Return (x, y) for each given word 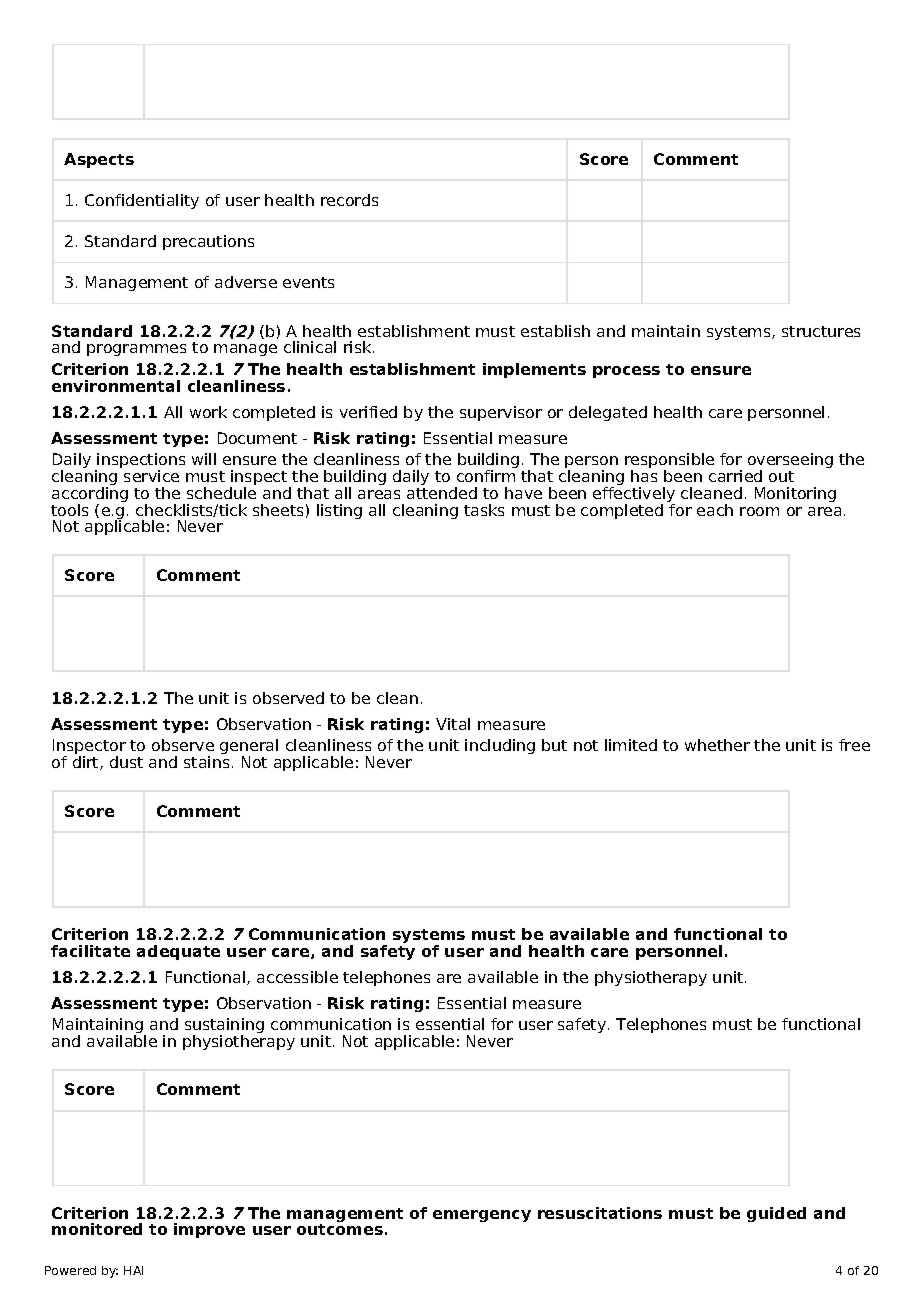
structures (821, 331)
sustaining (224, 1027)
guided (776, 1214)
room (759, 511)
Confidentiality (142, 201)
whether (717, 745)
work (208, 412)
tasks (484, 510)
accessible (297, 977)
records (349, 200)
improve (209, 1230)
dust (126, 762)
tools (69, 510)
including (500, 746)
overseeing (790, 462)
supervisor (501, 413)
